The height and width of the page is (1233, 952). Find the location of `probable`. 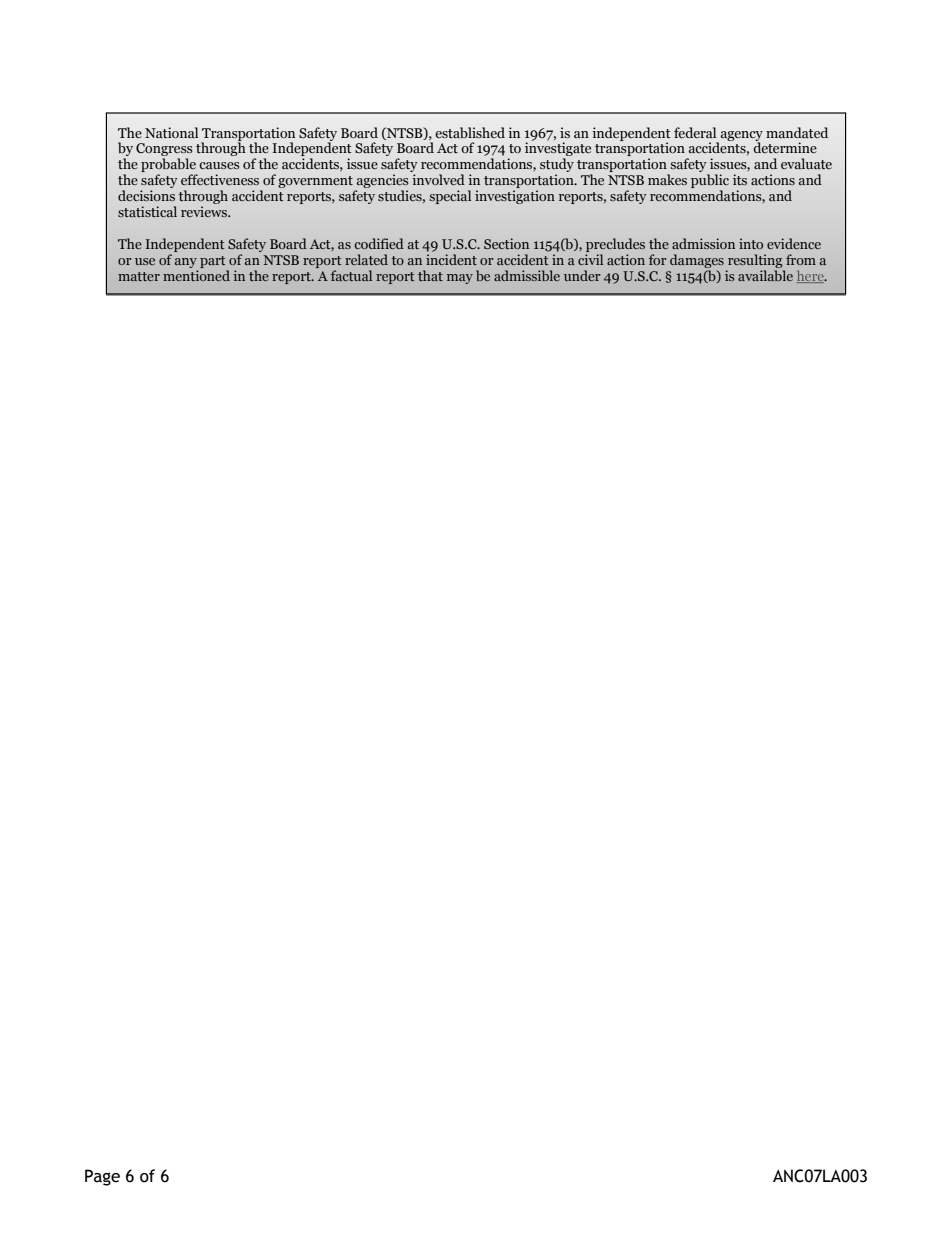

probable is located at coordinates (169, 166).
